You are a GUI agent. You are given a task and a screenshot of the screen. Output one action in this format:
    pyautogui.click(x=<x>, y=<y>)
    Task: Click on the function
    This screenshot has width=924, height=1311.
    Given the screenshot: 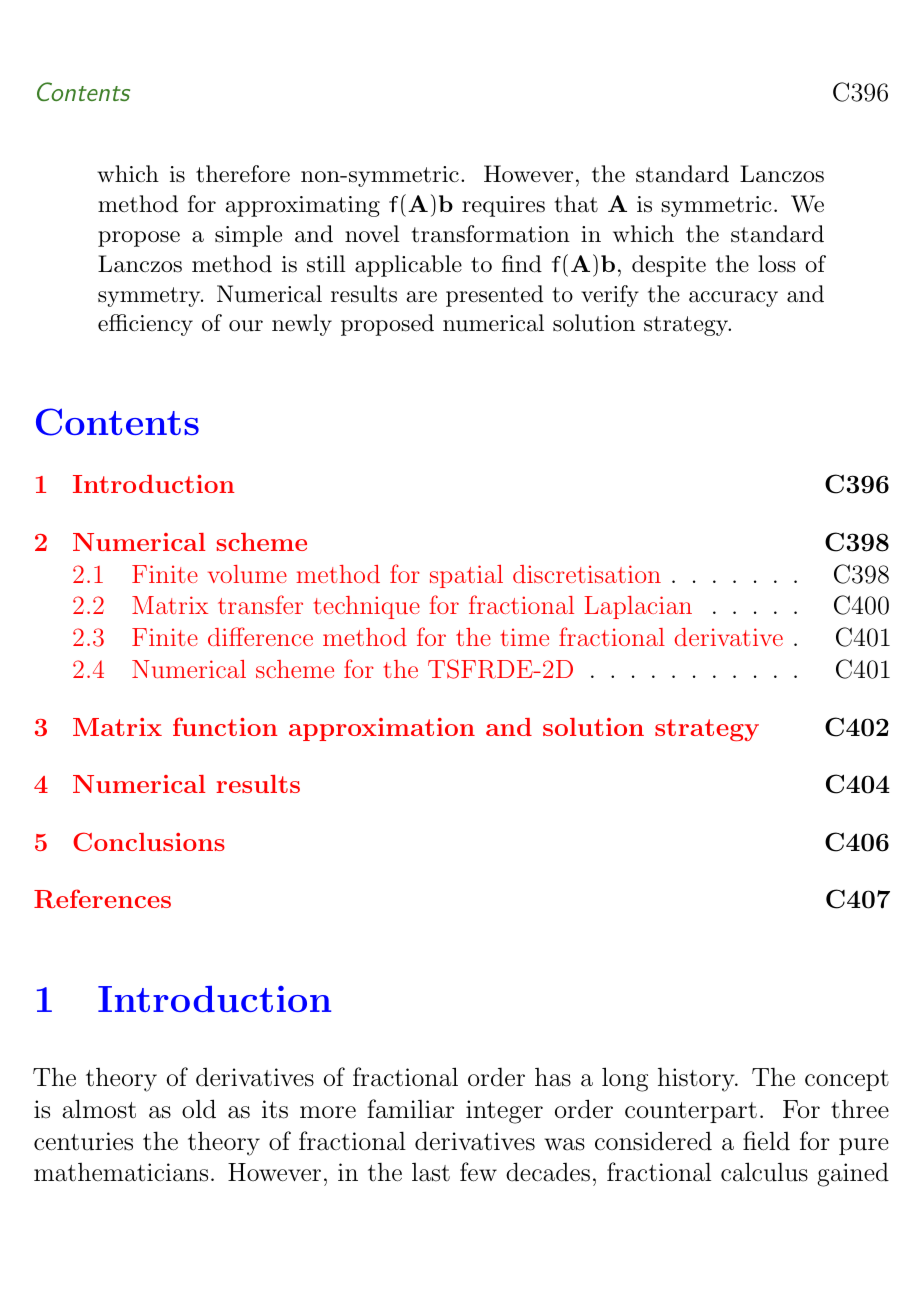 What is the action you would take?
    pyautogui.click(x=225, y=726)
